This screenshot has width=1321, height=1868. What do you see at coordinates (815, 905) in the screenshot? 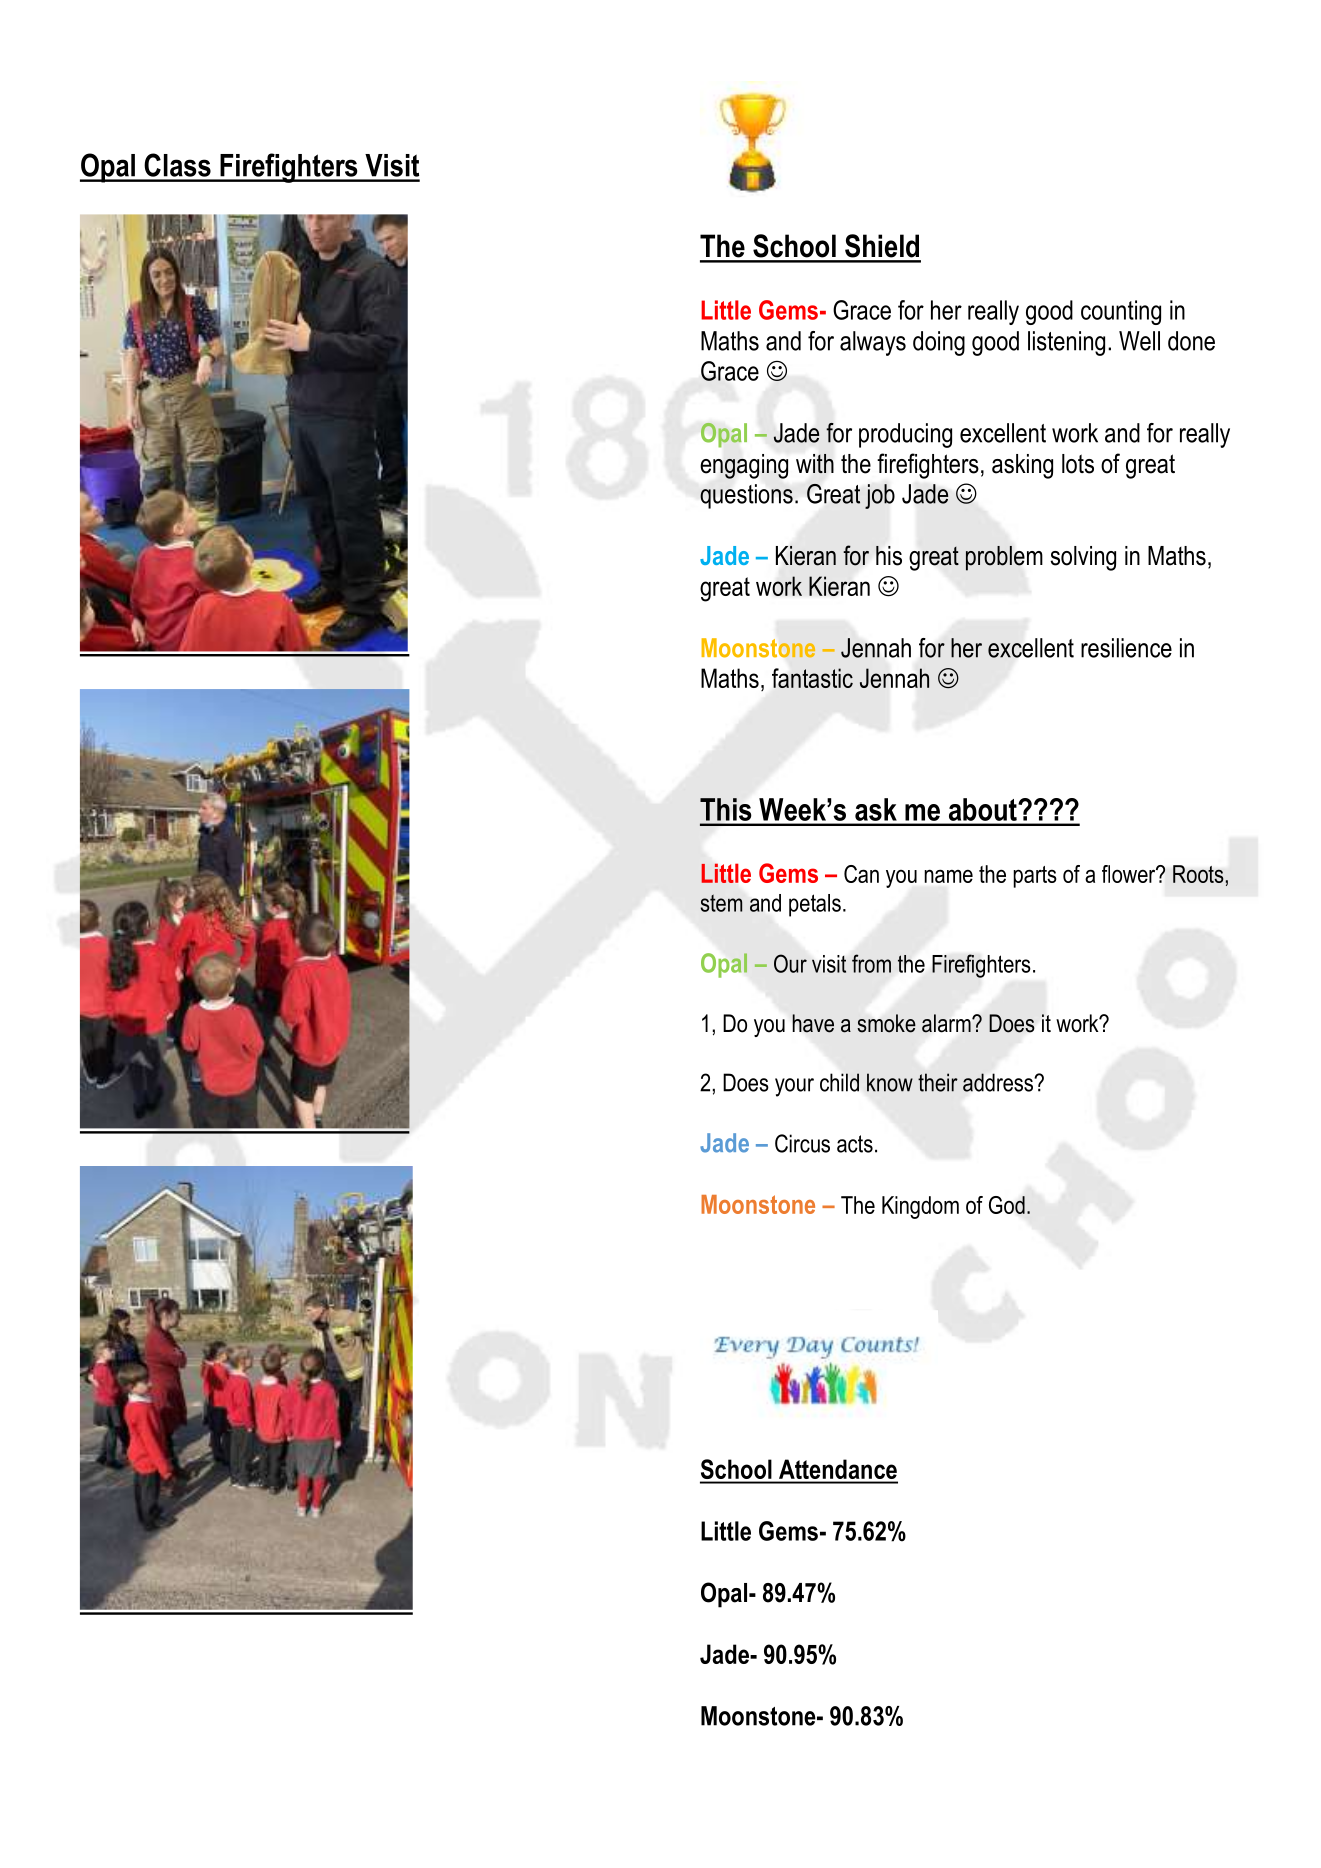
I see `petals` at bounding box center [815, 905].
